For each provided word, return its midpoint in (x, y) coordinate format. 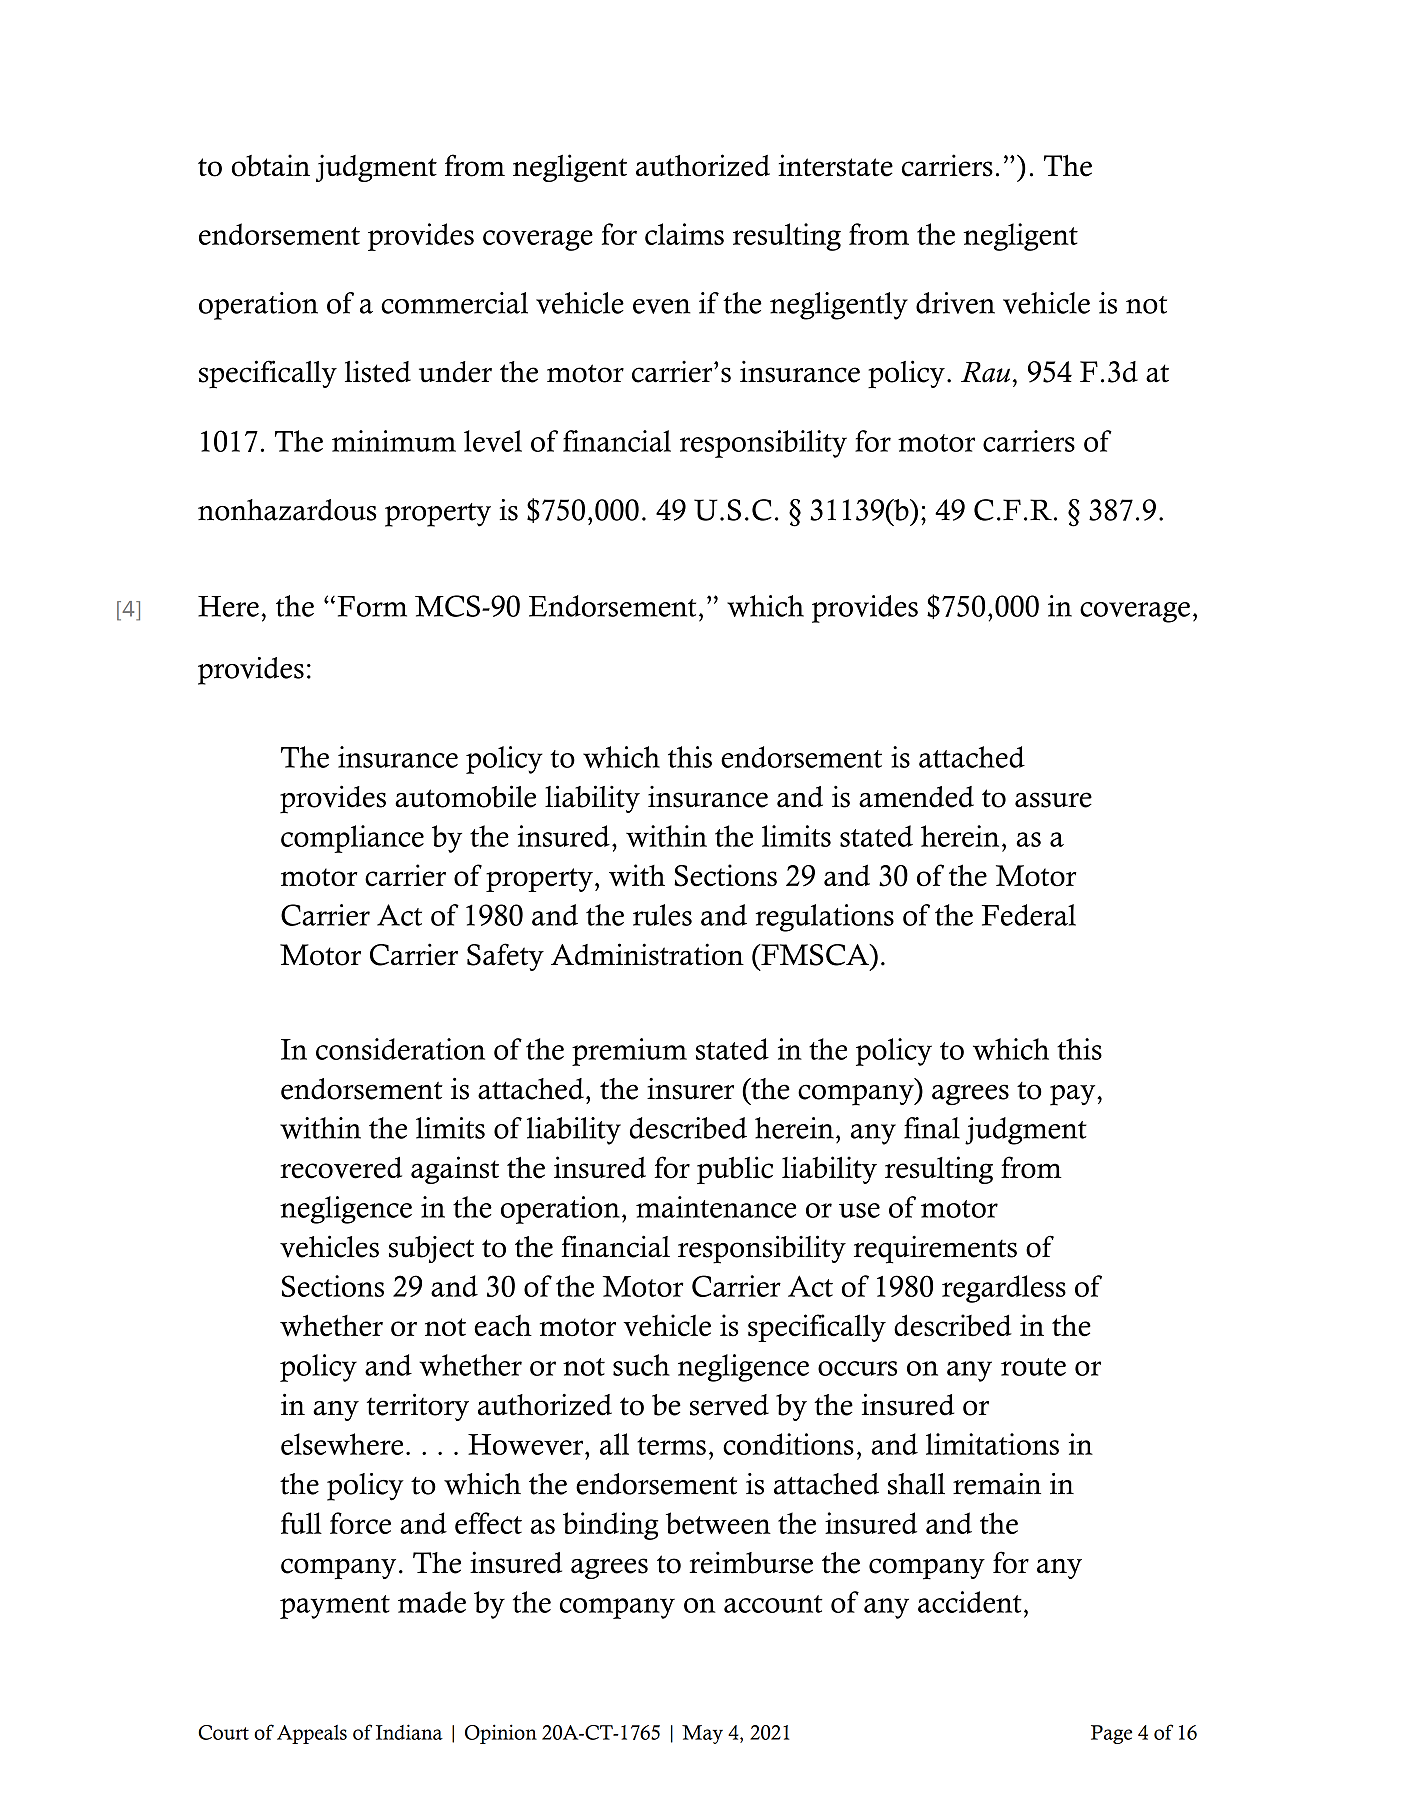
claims (684, 234)
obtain (271, 165)
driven (955, 303)
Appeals (312, 1734)
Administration (647, 954)
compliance (352, 839)
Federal (1029, 915)
